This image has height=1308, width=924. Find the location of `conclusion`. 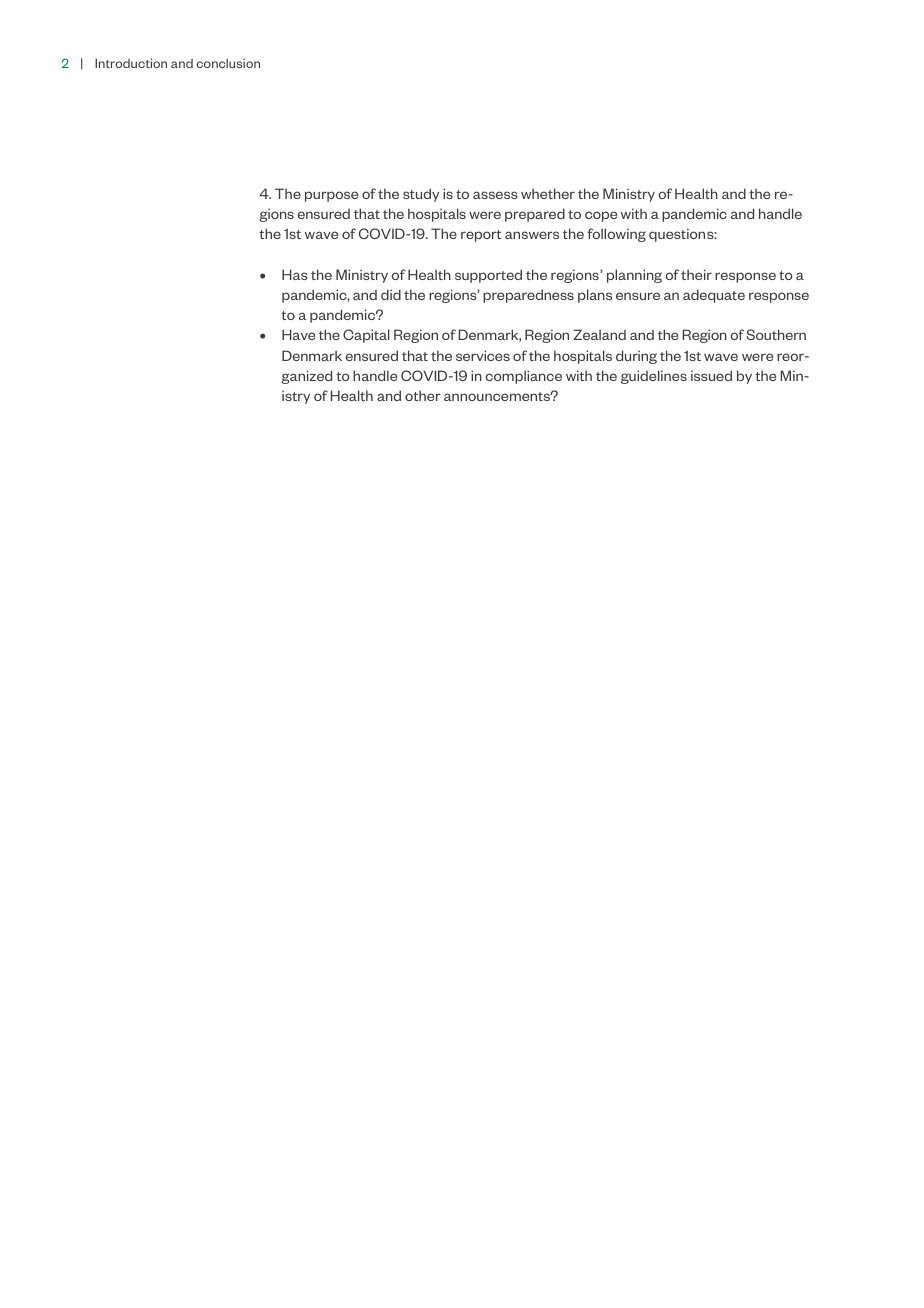

conclusion is located at coordinates (228, 63).
